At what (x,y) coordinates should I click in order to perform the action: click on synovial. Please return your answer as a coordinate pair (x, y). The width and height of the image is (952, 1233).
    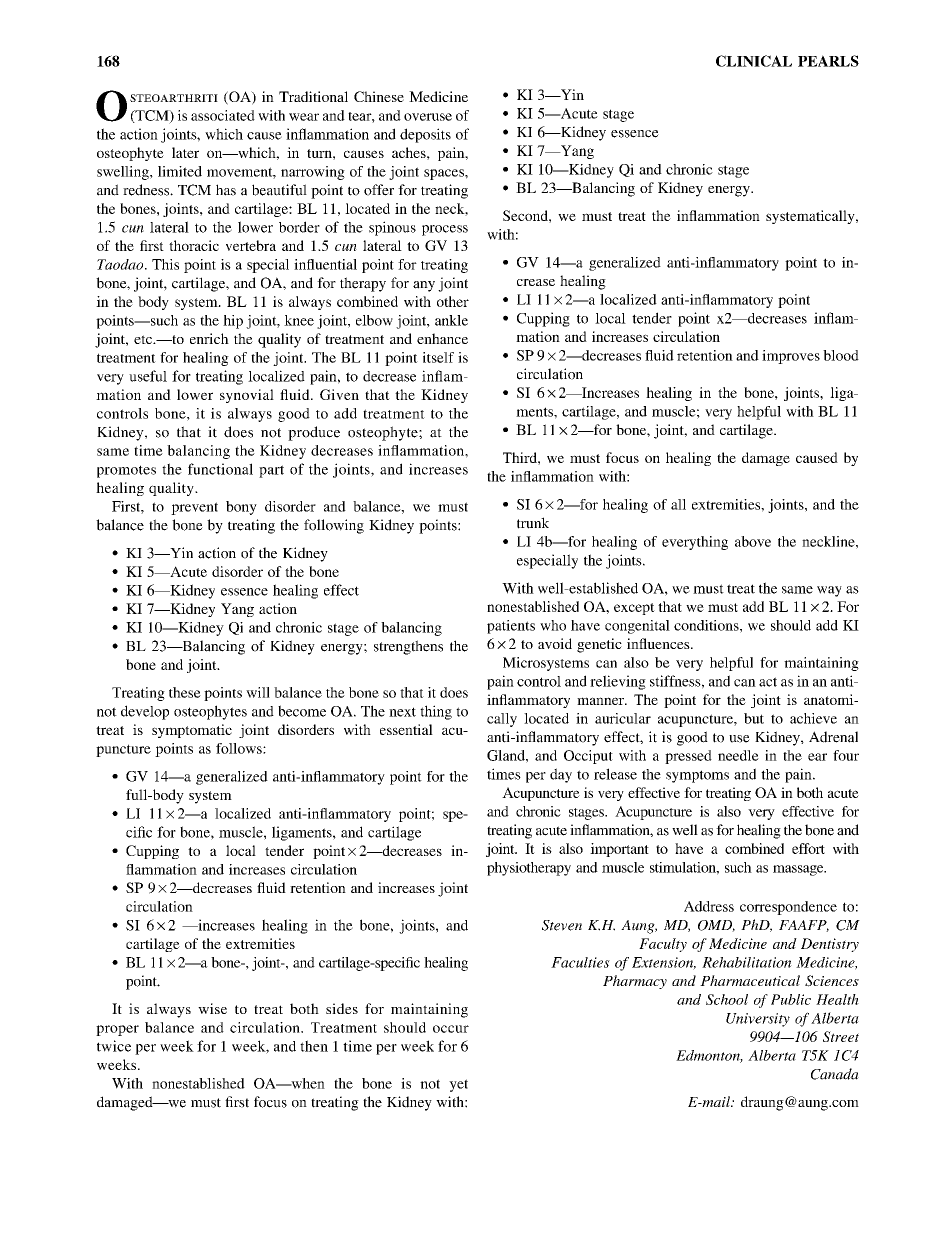
    Looking at the image, I should click on (247, 396).
